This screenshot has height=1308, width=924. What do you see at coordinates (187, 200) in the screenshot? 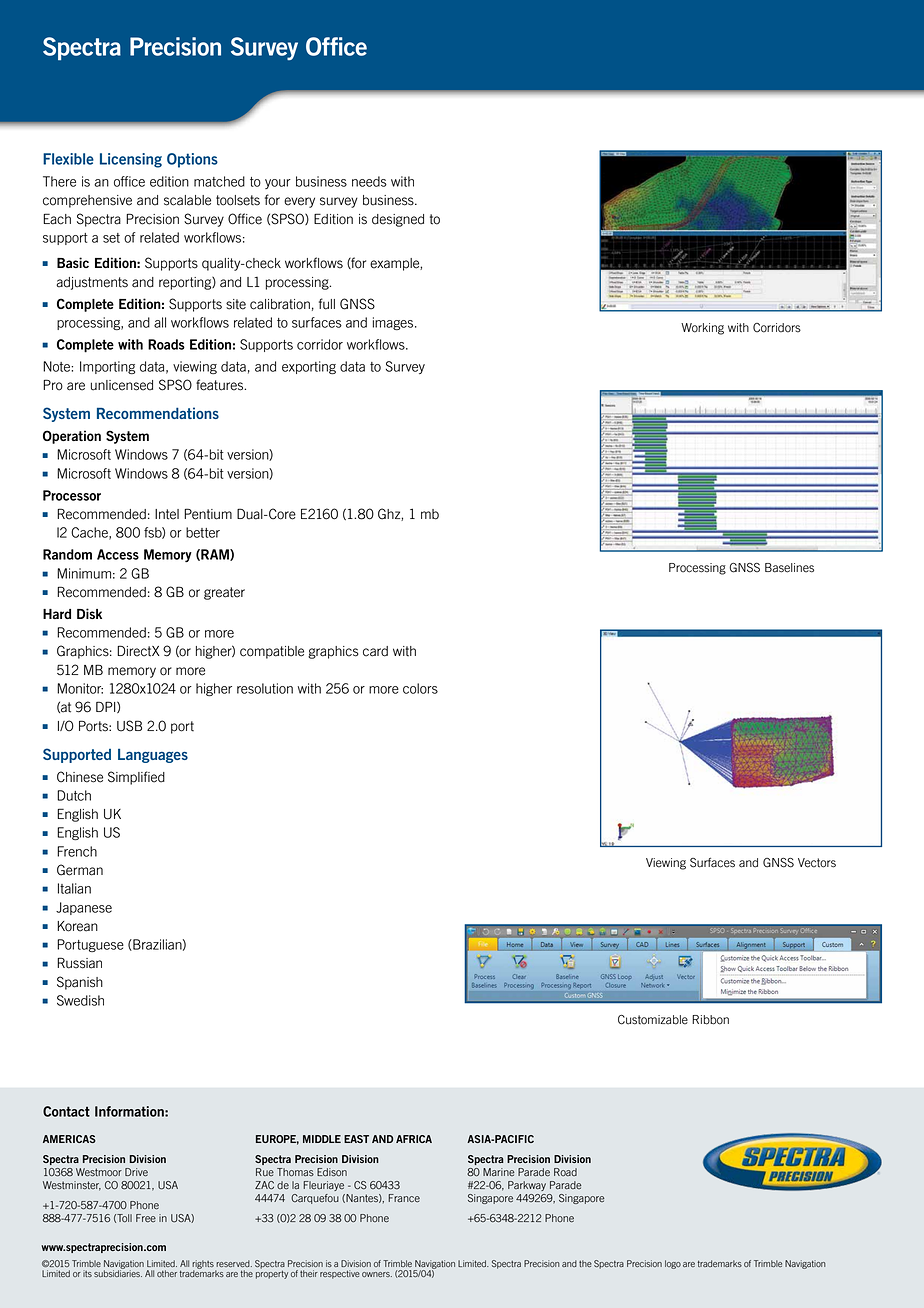
I see `scalable` at bounding box center [187, 200].
